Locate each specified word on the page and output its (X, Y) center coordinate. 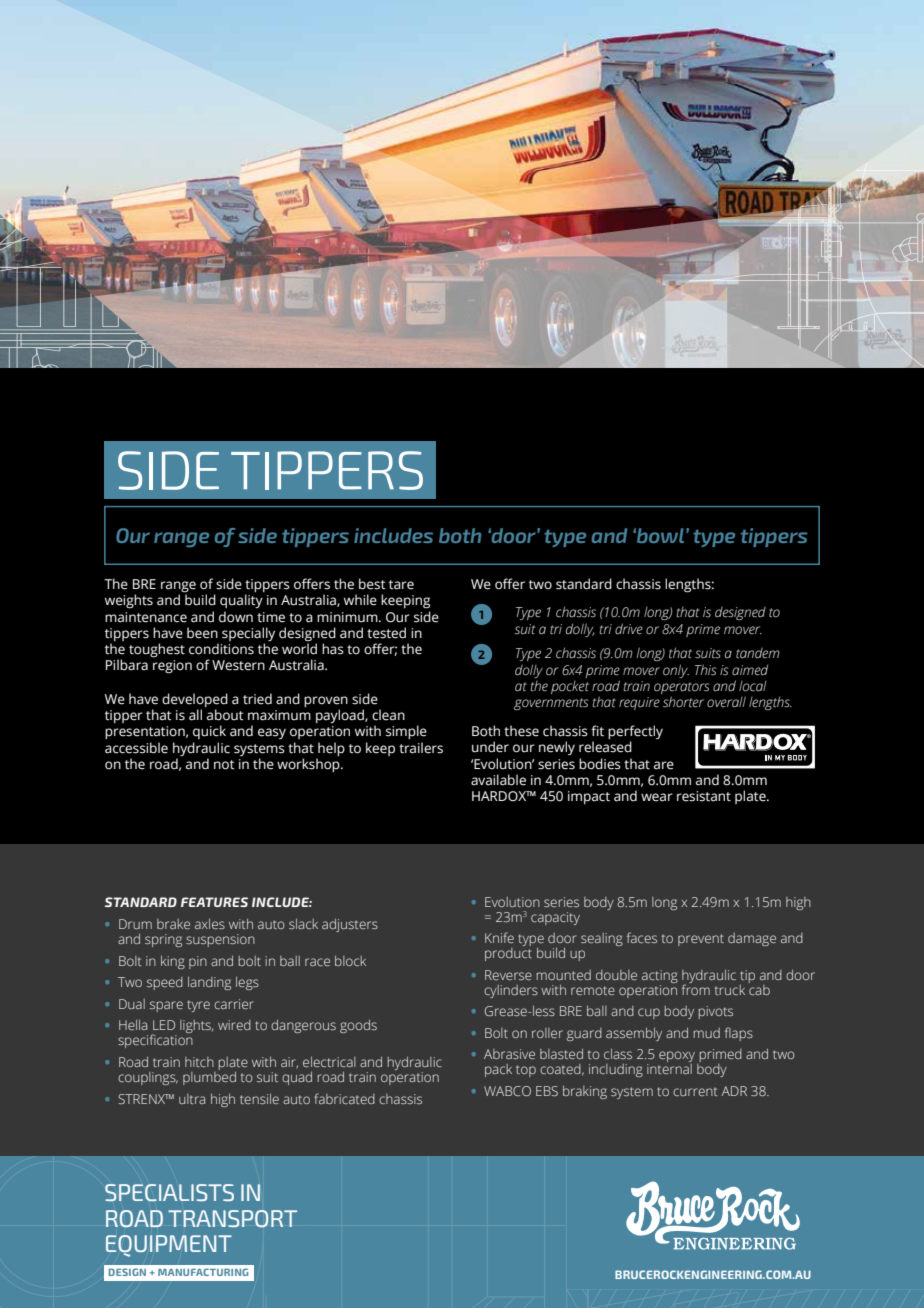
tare (401, 585)
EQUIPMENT (169, 1246)
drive (629, 629)
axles (210, 924)
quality (241, 601)
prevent (701, 940)
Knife (499, 937)
